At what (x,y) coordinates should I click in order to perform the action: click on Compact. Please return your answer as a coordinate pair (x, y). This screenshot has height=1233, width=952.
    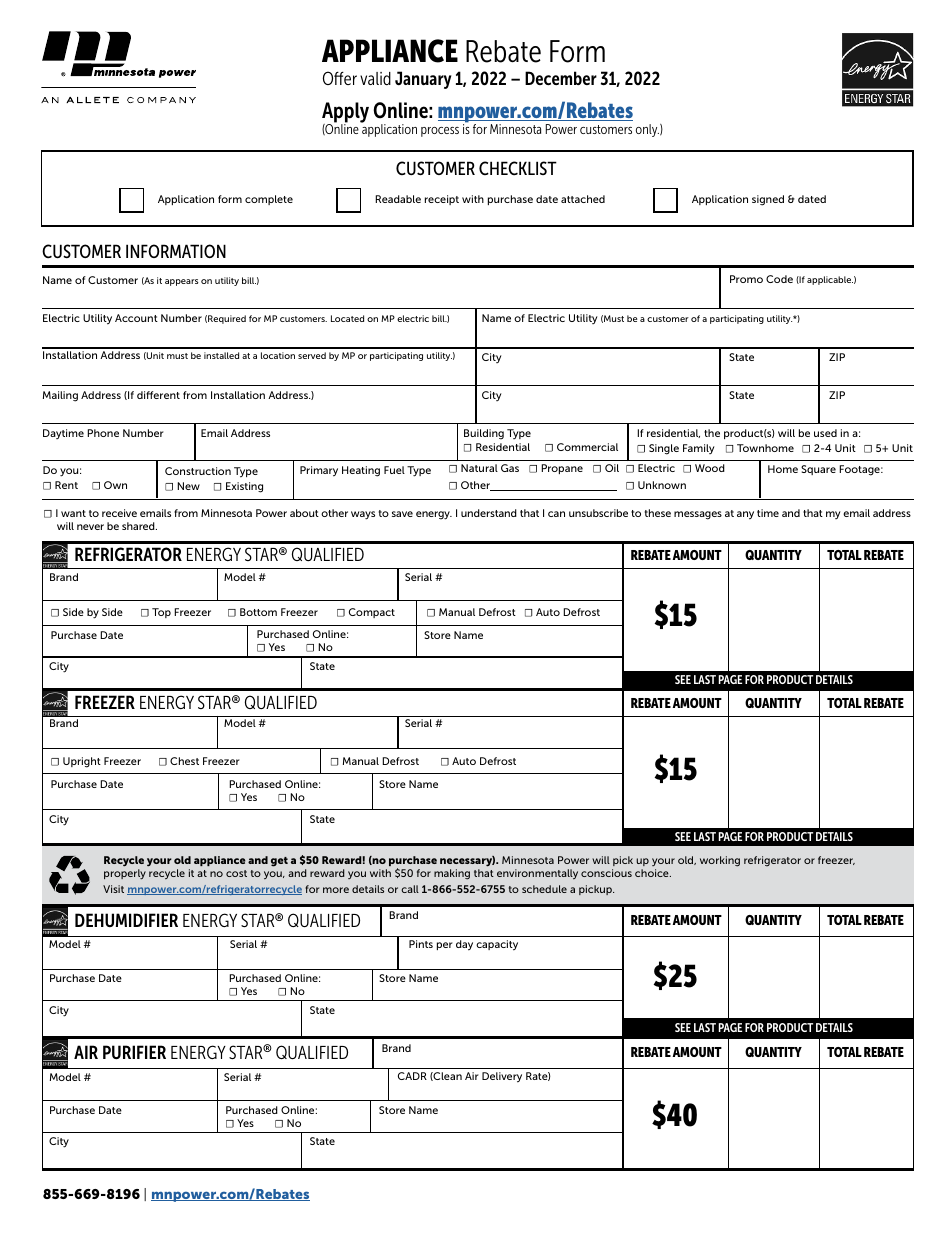
    Looking at the image, I should click on (372, 613).
